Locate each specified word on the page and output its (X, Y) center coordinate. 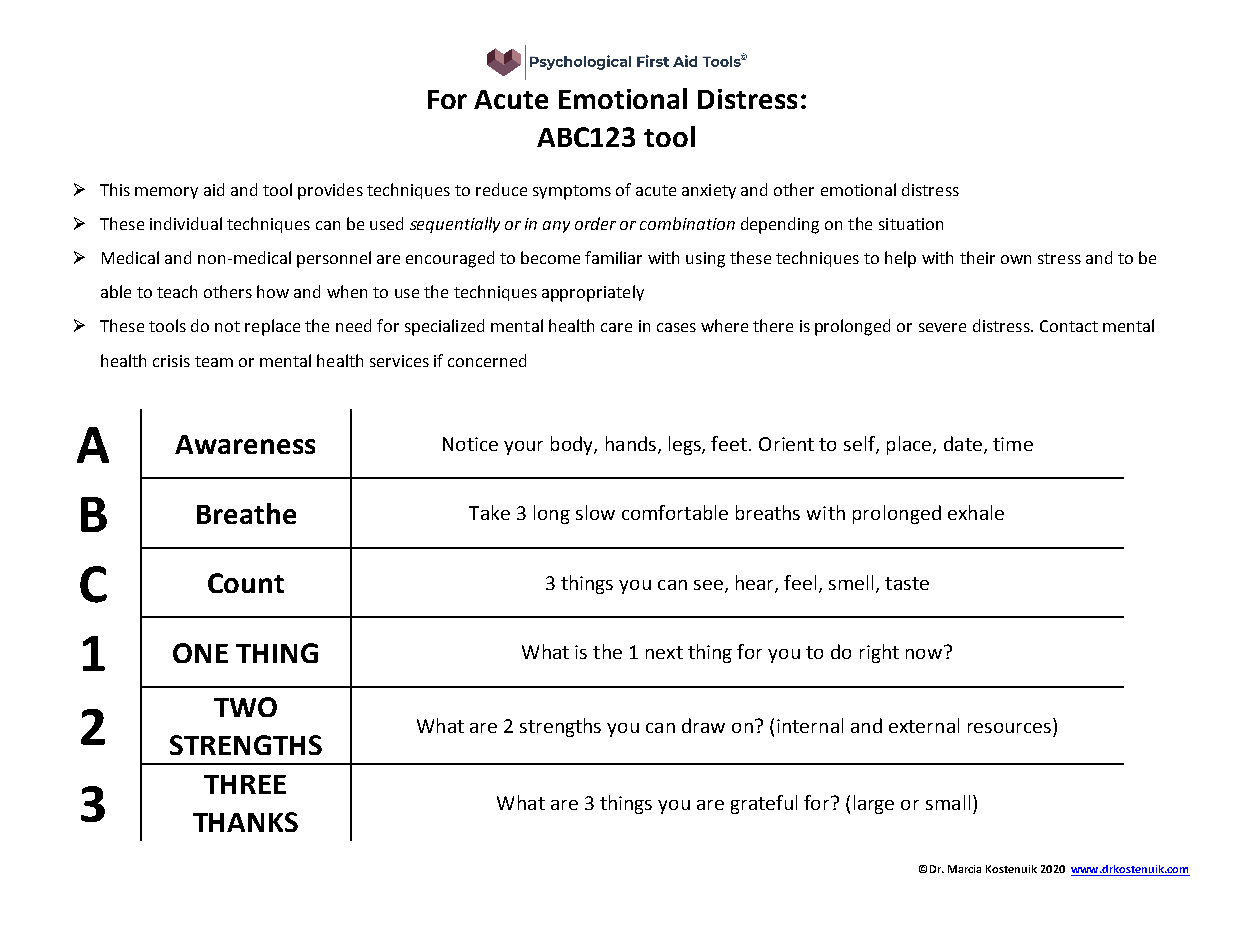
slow (595, 512)
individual (186, 223)
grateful (764, 804)
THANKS (245, 822)
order (595, 223)
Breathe (246, 513)
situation (911, 224)
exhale (976, 512)
